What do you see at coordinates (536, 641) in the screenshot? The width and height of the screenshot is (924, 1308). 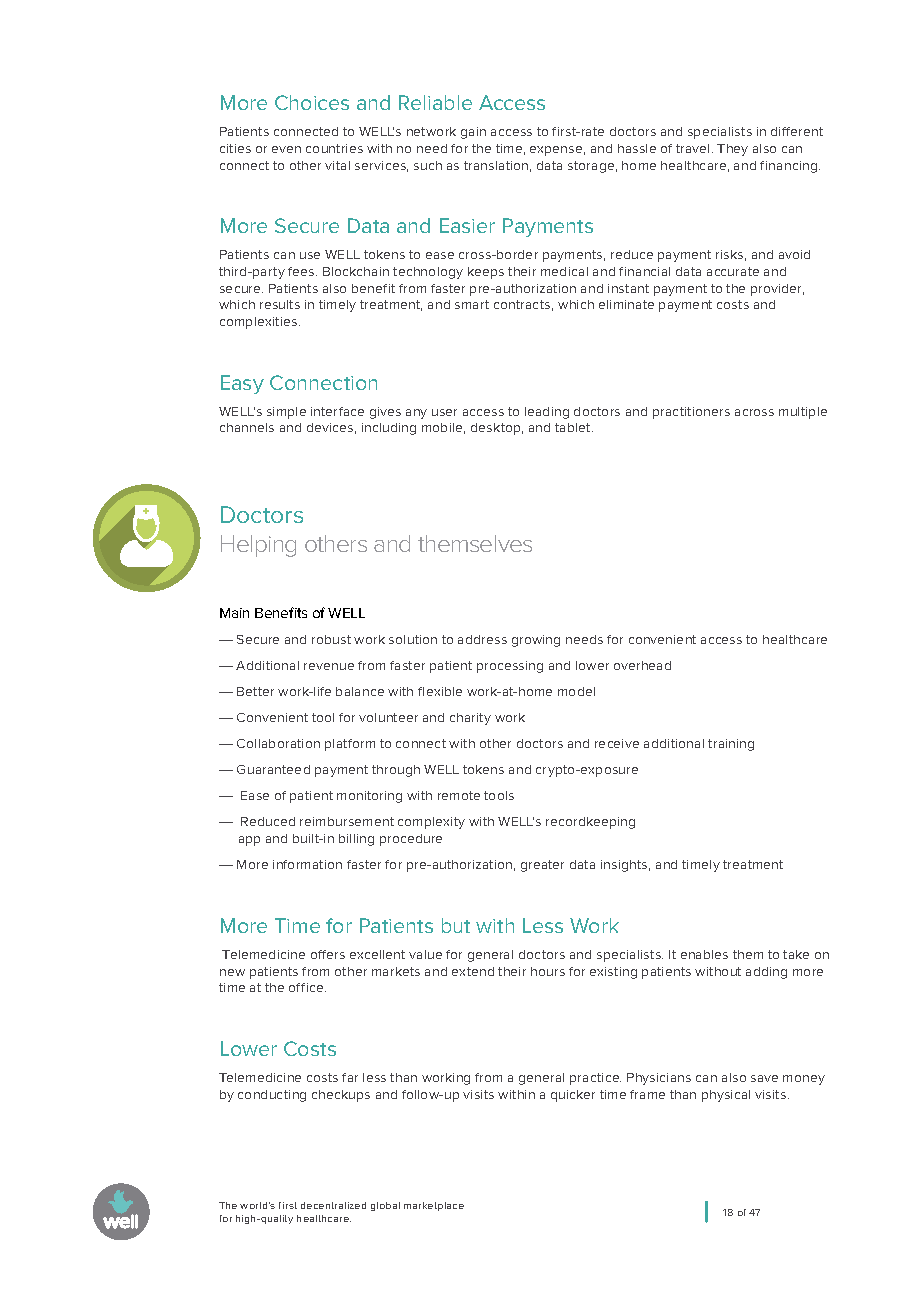 I see `growing` at bounding box center [536, 641].
